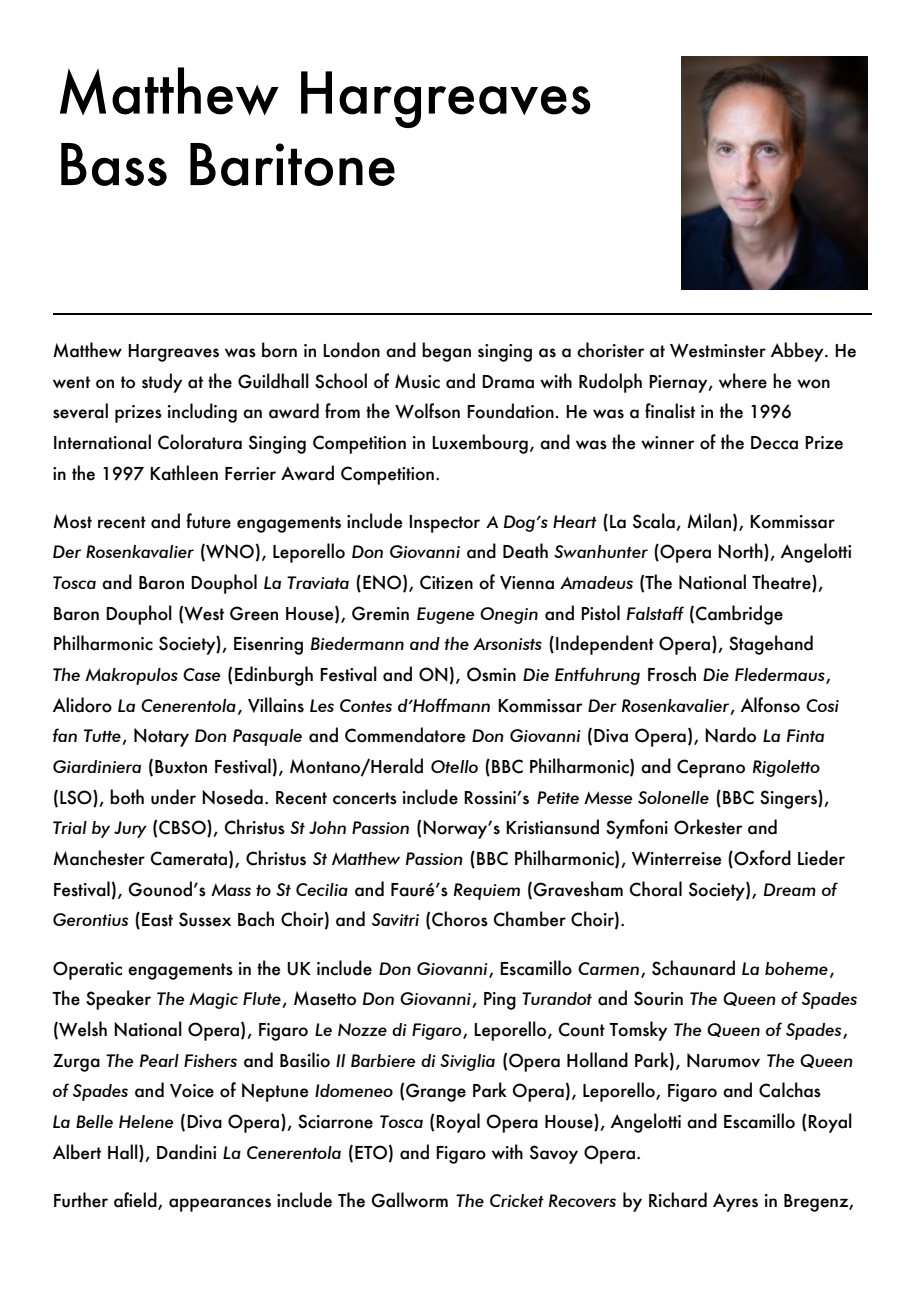 The image size is (924, 1308). What do you see at coordinates (202, 674) in the image?
I see `Case` at bounding box center [202, 674].
